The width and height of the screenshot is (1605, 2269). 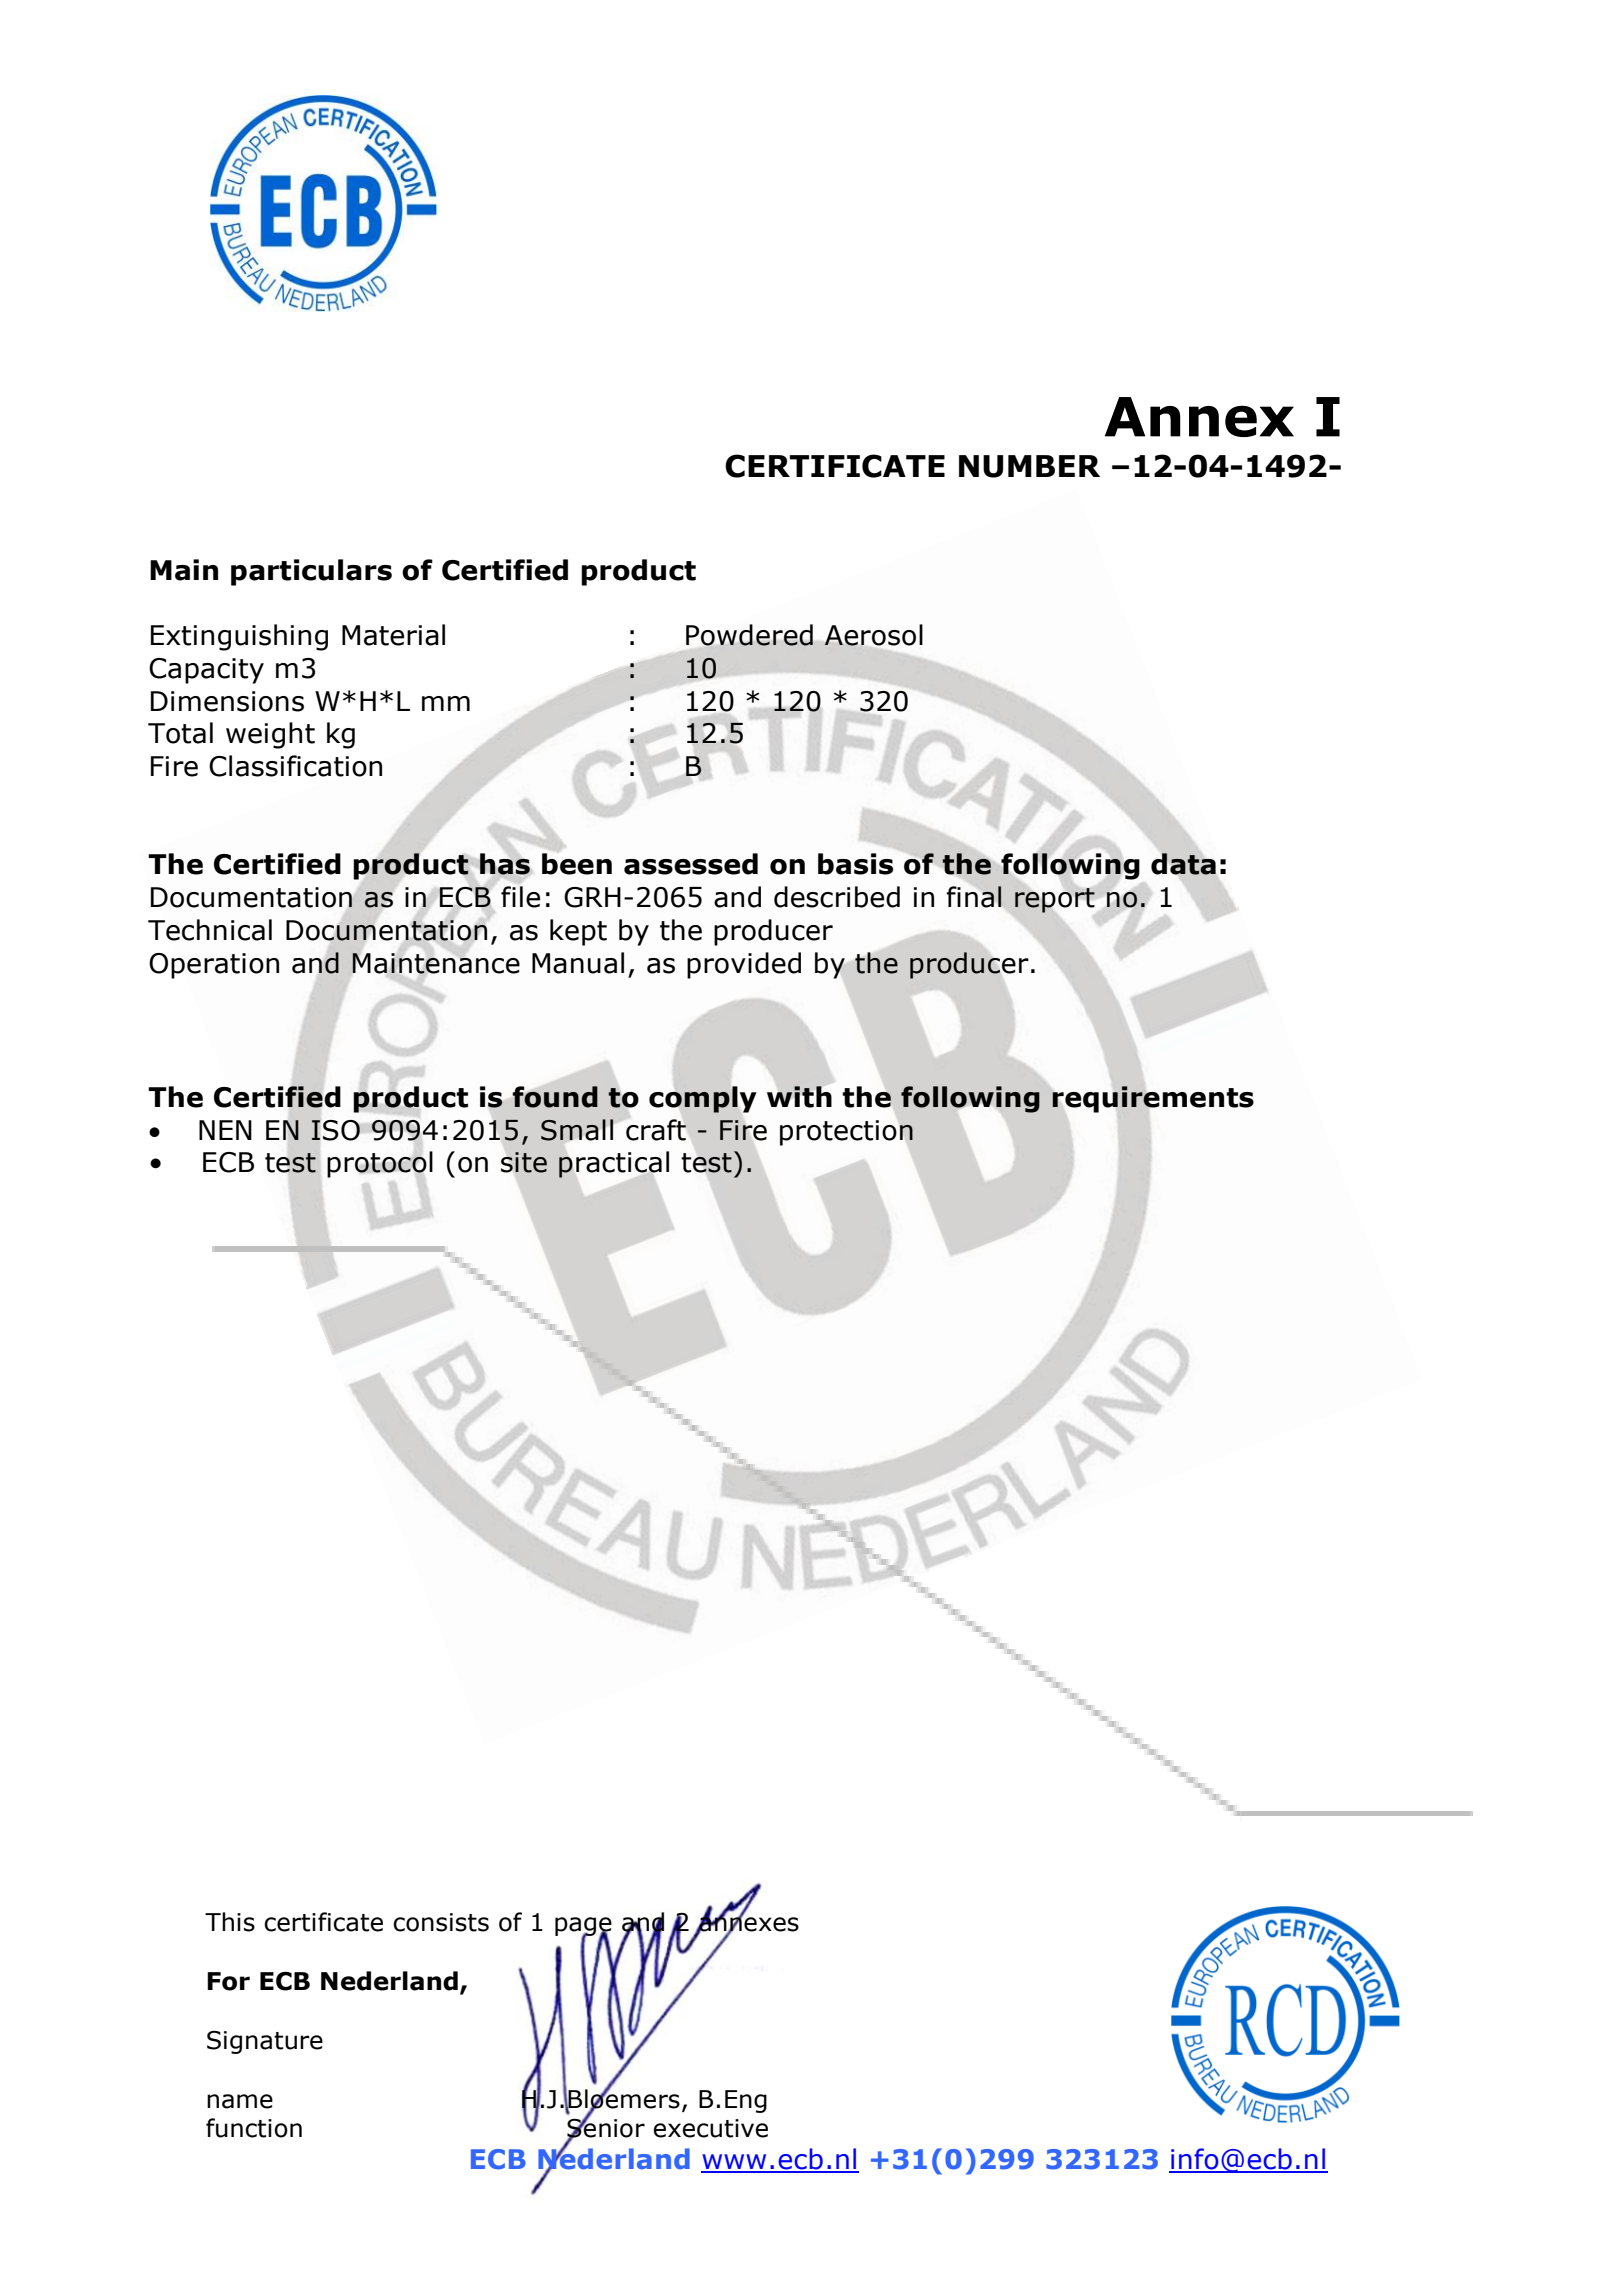 What do you see at coordinates (846, 1133) in the screenshot?
I see `protection` at bounding box center [846, 1133].
